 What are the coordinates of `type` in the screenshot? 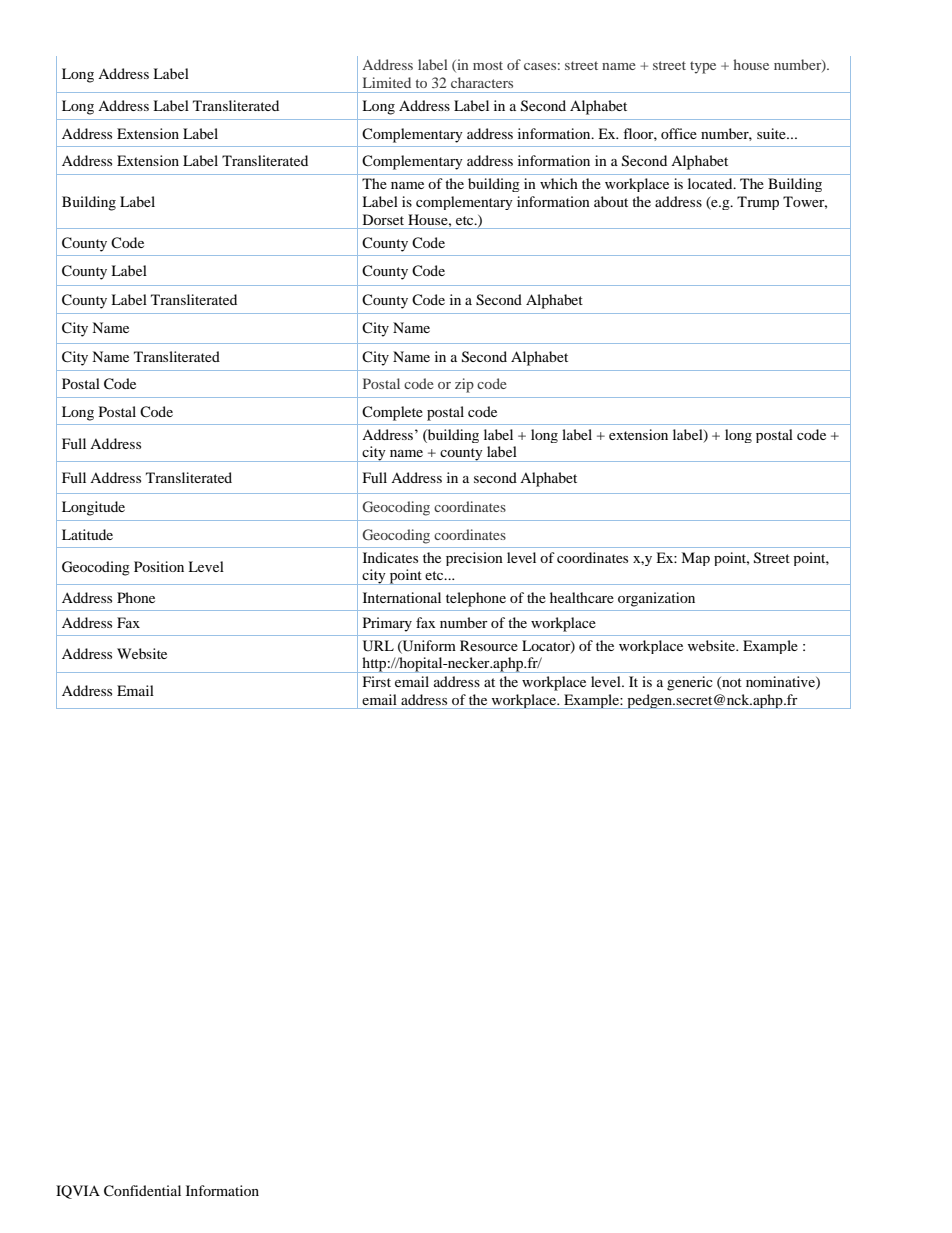 It's located at (703, 67).
